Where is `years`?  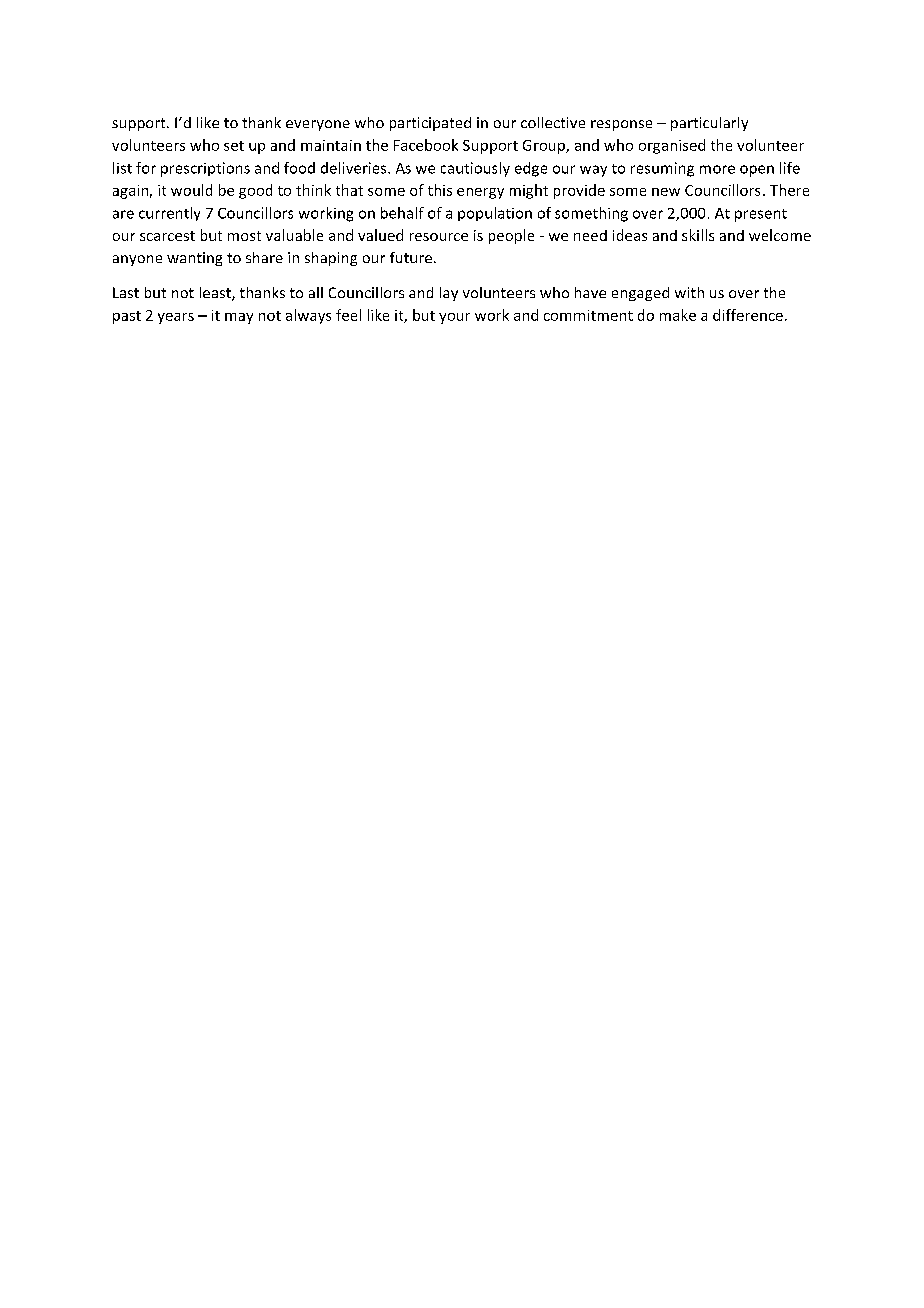
years is located at coordinates (176, 318).
